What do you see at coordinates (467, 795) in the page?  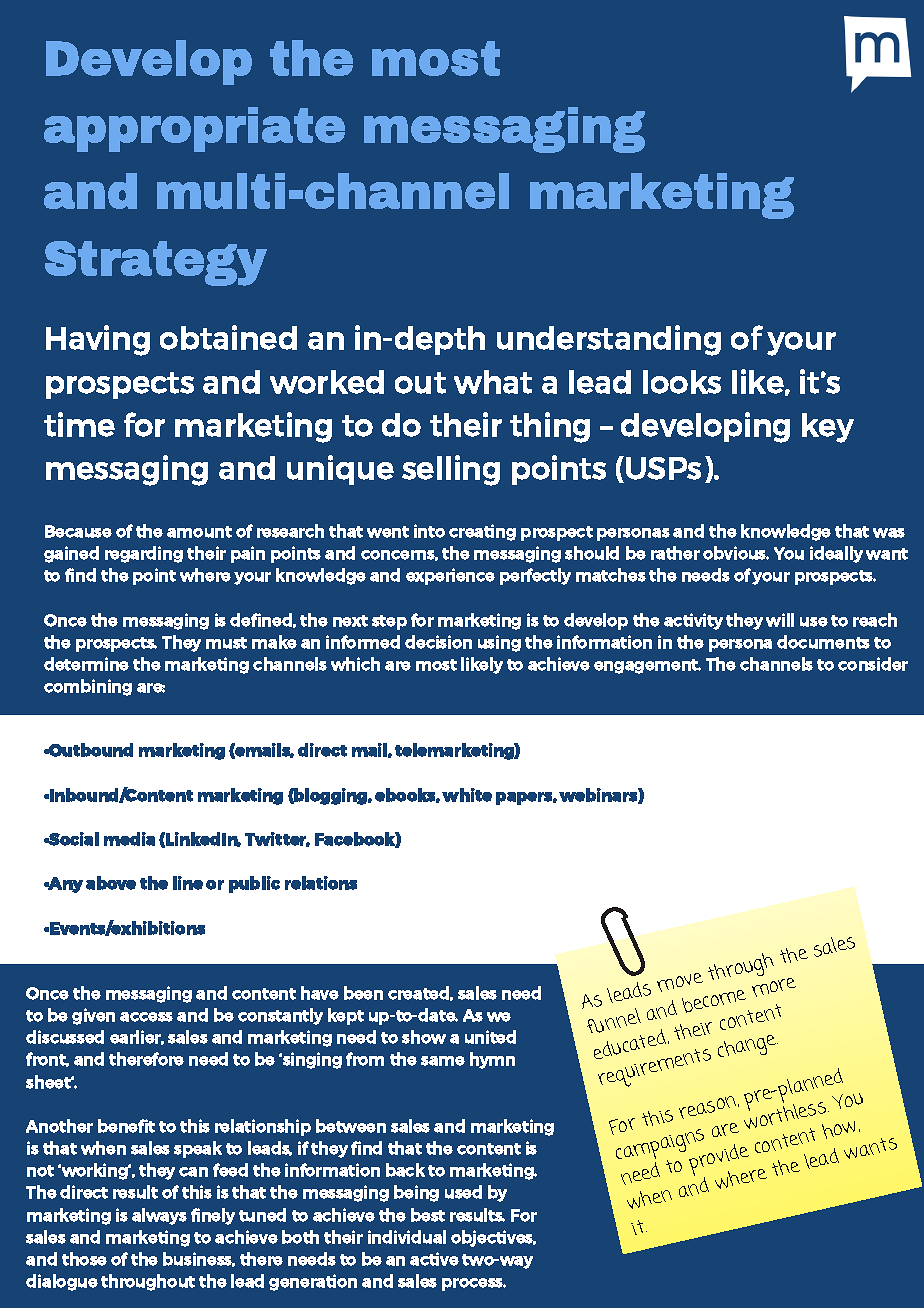 I see `white` at bounding box center [467, 795].
